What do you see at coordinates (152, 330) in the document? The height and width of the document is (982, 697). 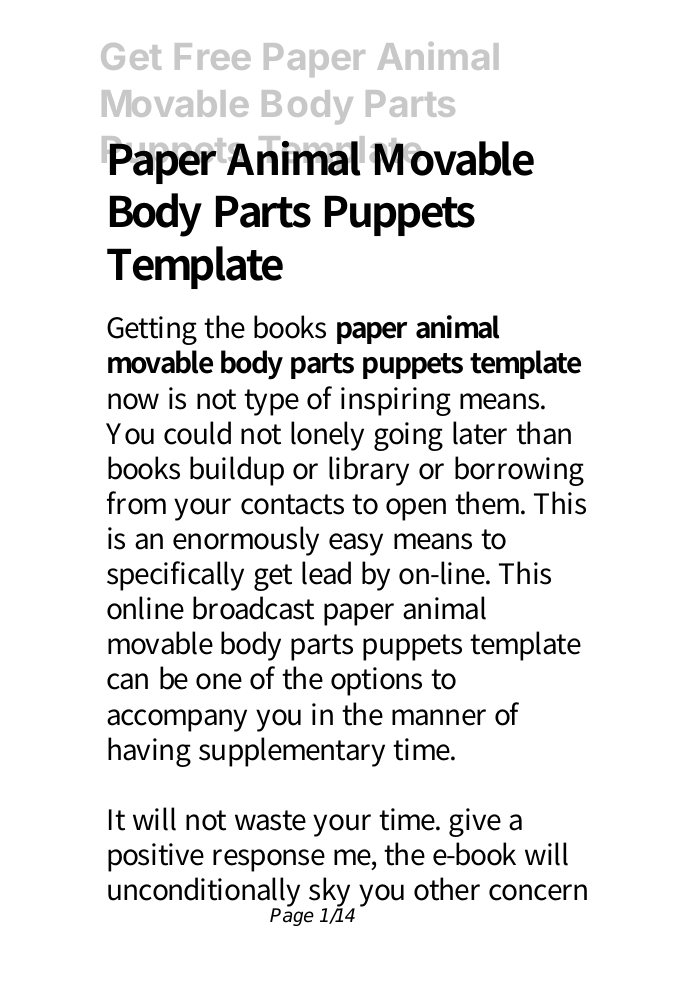 I see `Getting` at bounding box center [152, 330].
